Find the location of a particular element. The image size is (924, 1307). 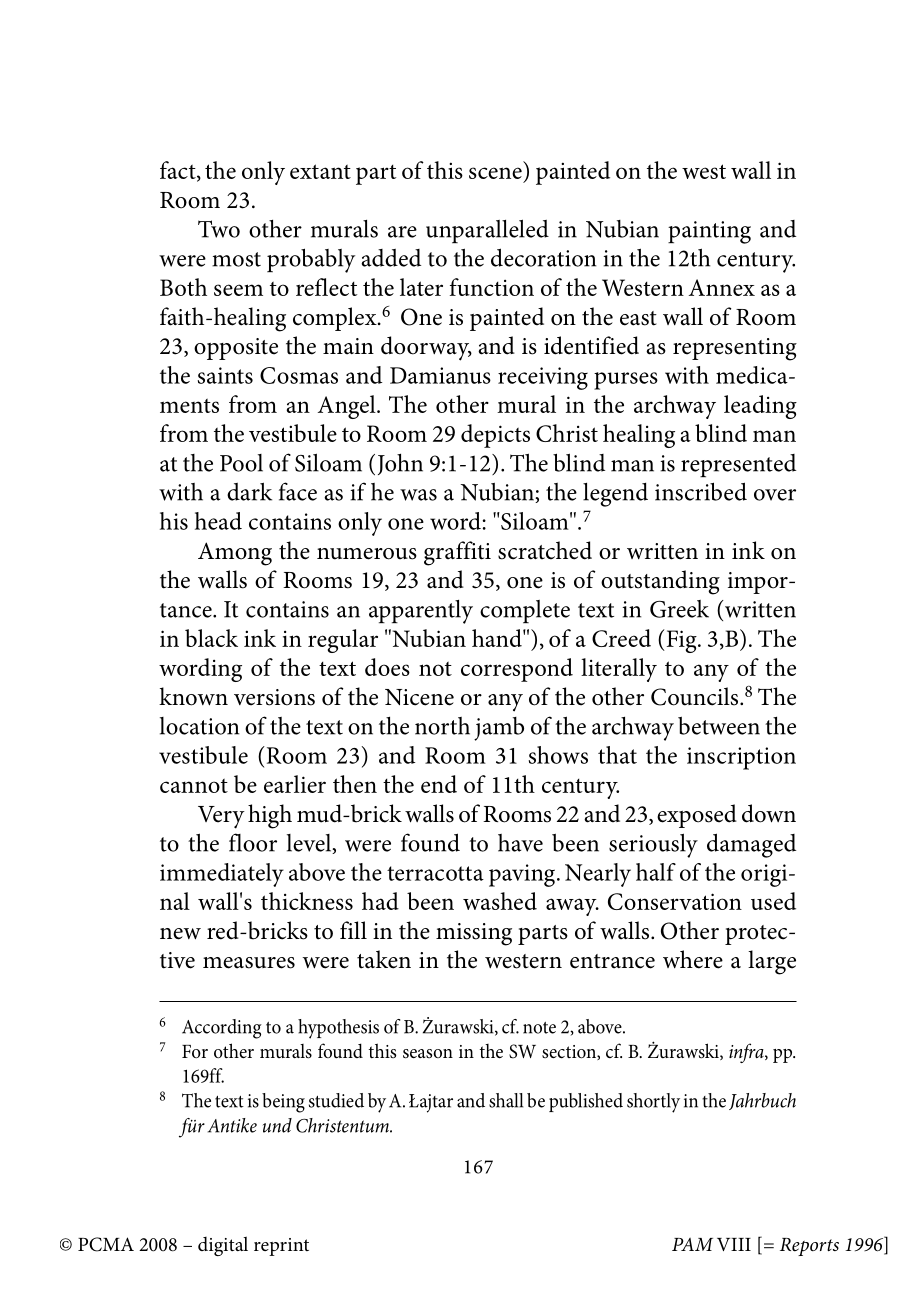

inscribed is located at coordinates (701, 491).
